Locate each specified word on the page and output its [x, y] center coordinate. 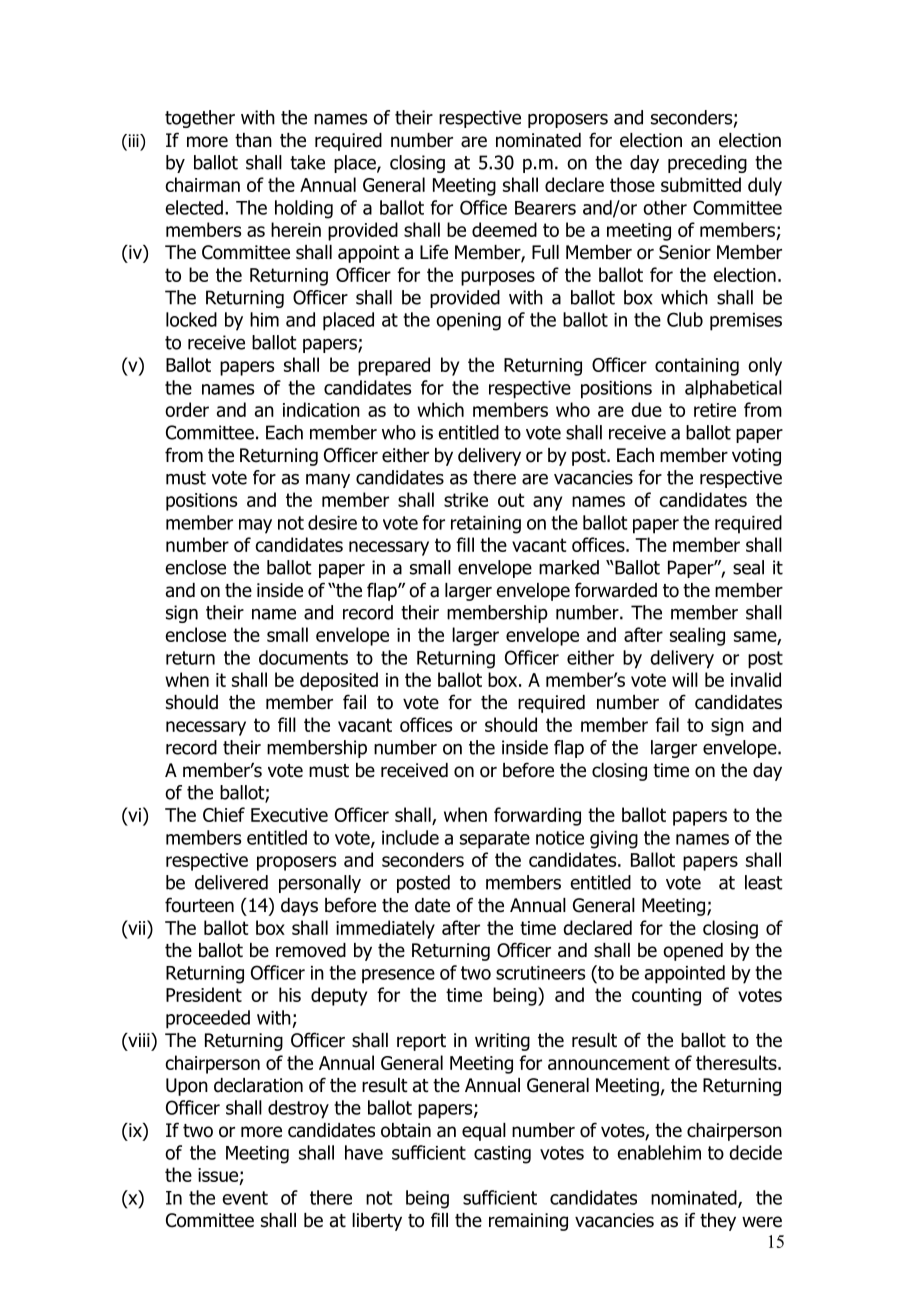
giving [614, 840]
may [255, 526]
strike [466, 499]
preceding [707, 164]
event [245, 1198]
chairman [202, 184]
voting [756, 457]
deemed [504, 229]
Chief [224, 814]
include [410, 837]
